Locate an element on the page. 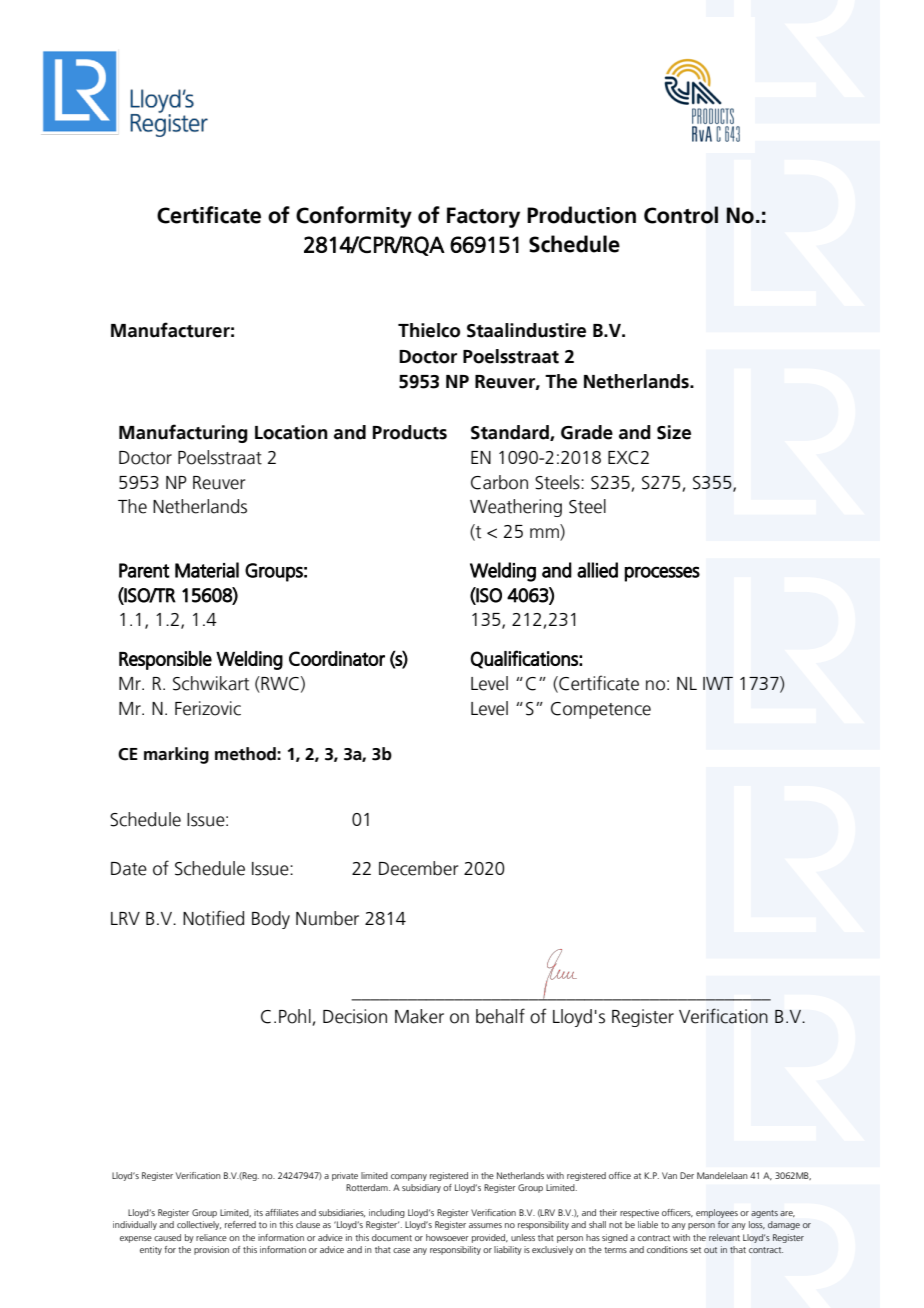  processes is located at coordinates (662, 574).
